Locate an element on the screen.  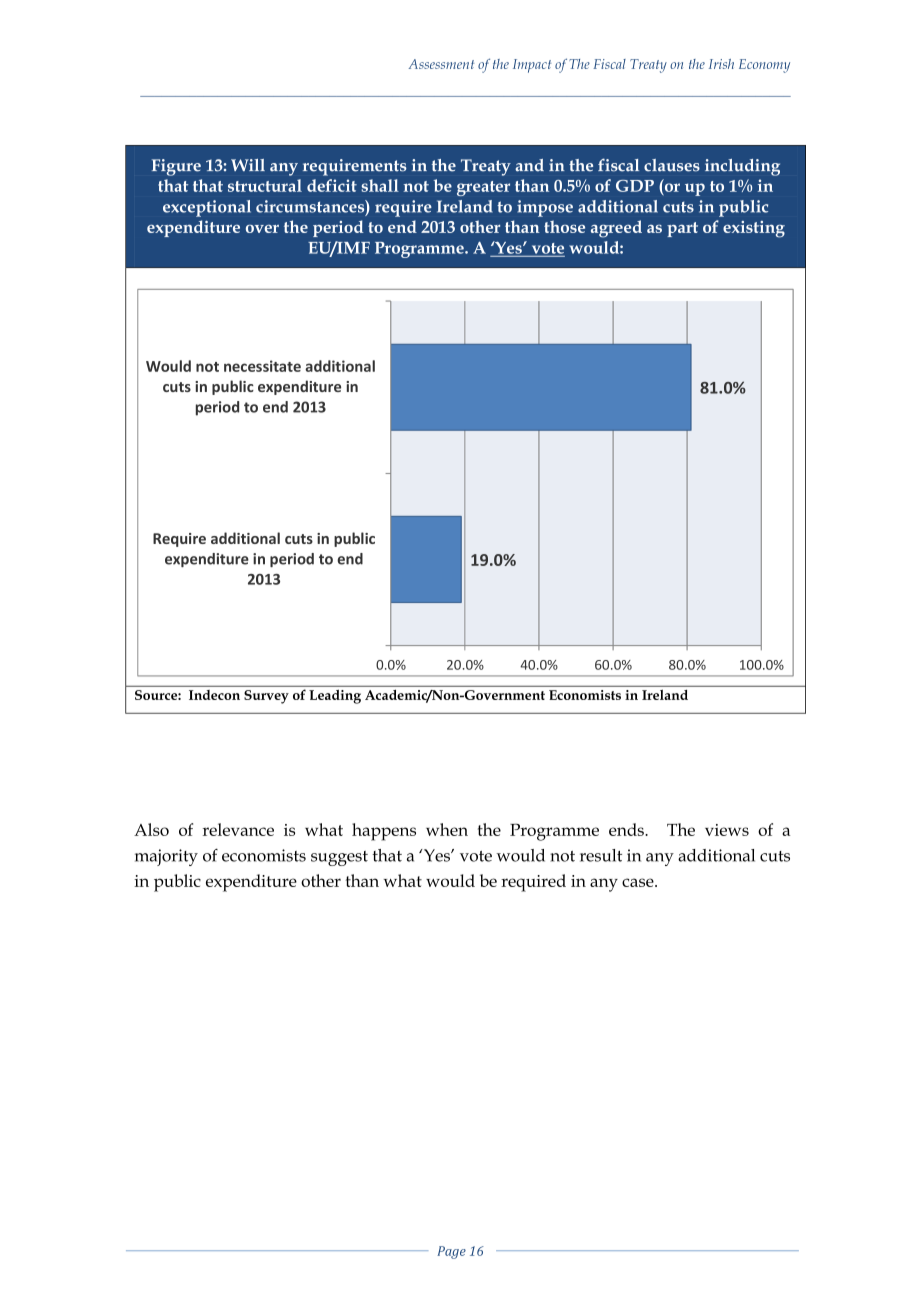
Leading is located at coordinates (335, 697).
